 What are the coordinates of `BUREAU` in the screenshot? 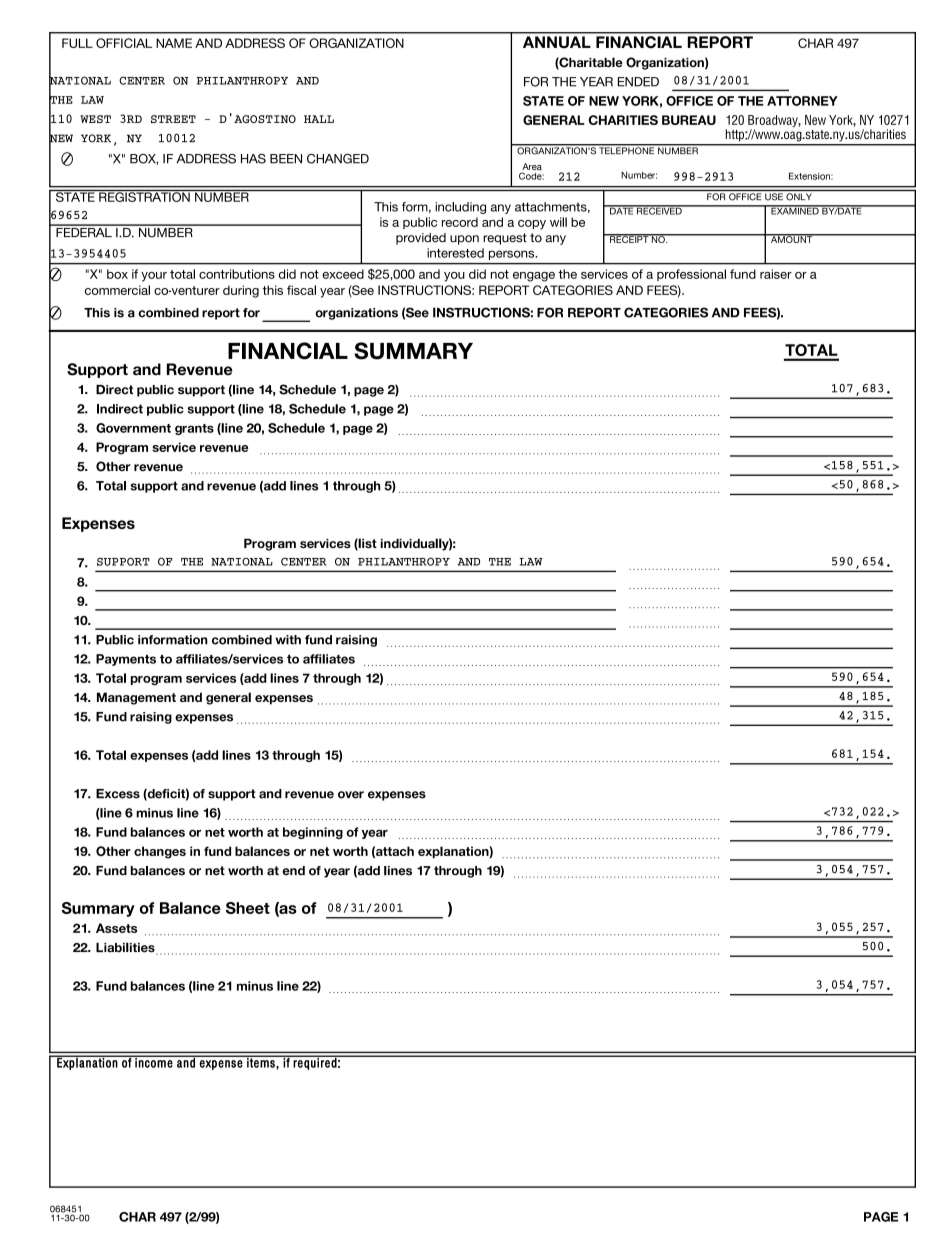 It's located at (689, 120).
